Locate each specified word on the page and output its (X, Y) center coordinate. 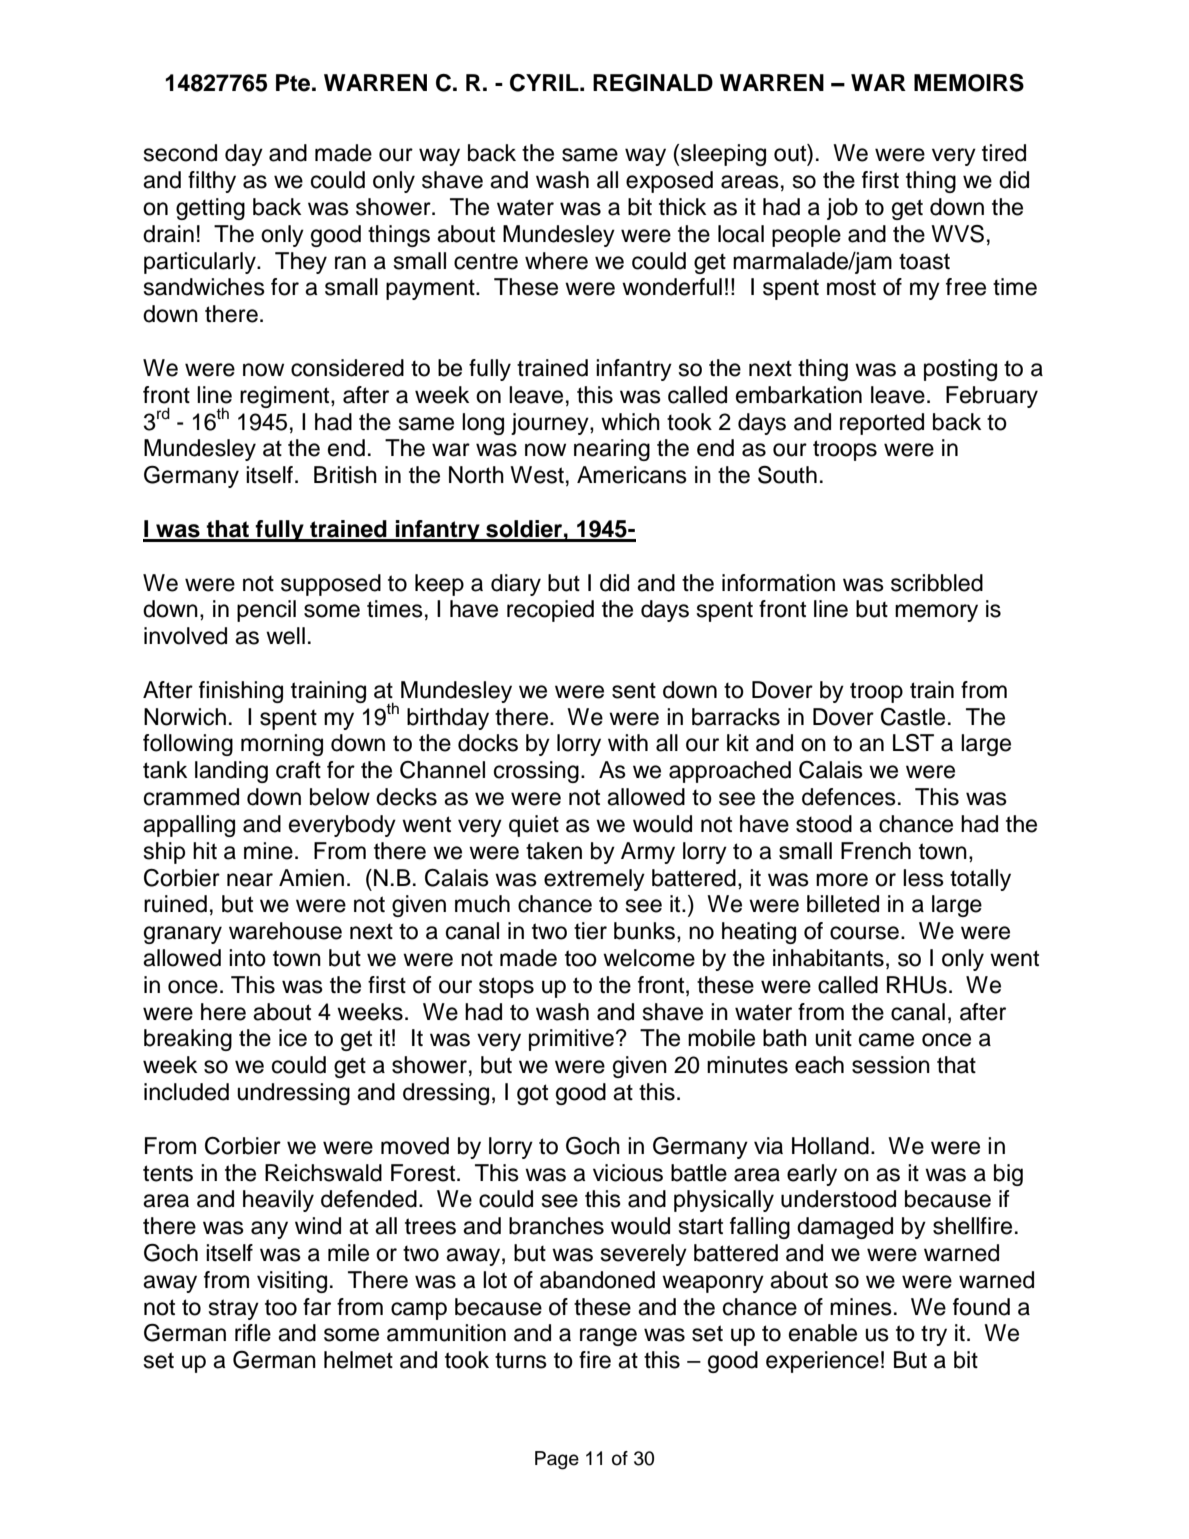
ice (293, 1038)
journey (551, 424)
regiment (286, 397)
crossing (536, 772)
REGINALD (653, 83)
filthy (212, 182)
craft (298, 770)
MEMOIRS (969, 83)
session (891, 1065)
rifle (253, 1333)
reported (882, 424)
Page (557, 1460)
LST (913, 743)
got (532, 1094)
